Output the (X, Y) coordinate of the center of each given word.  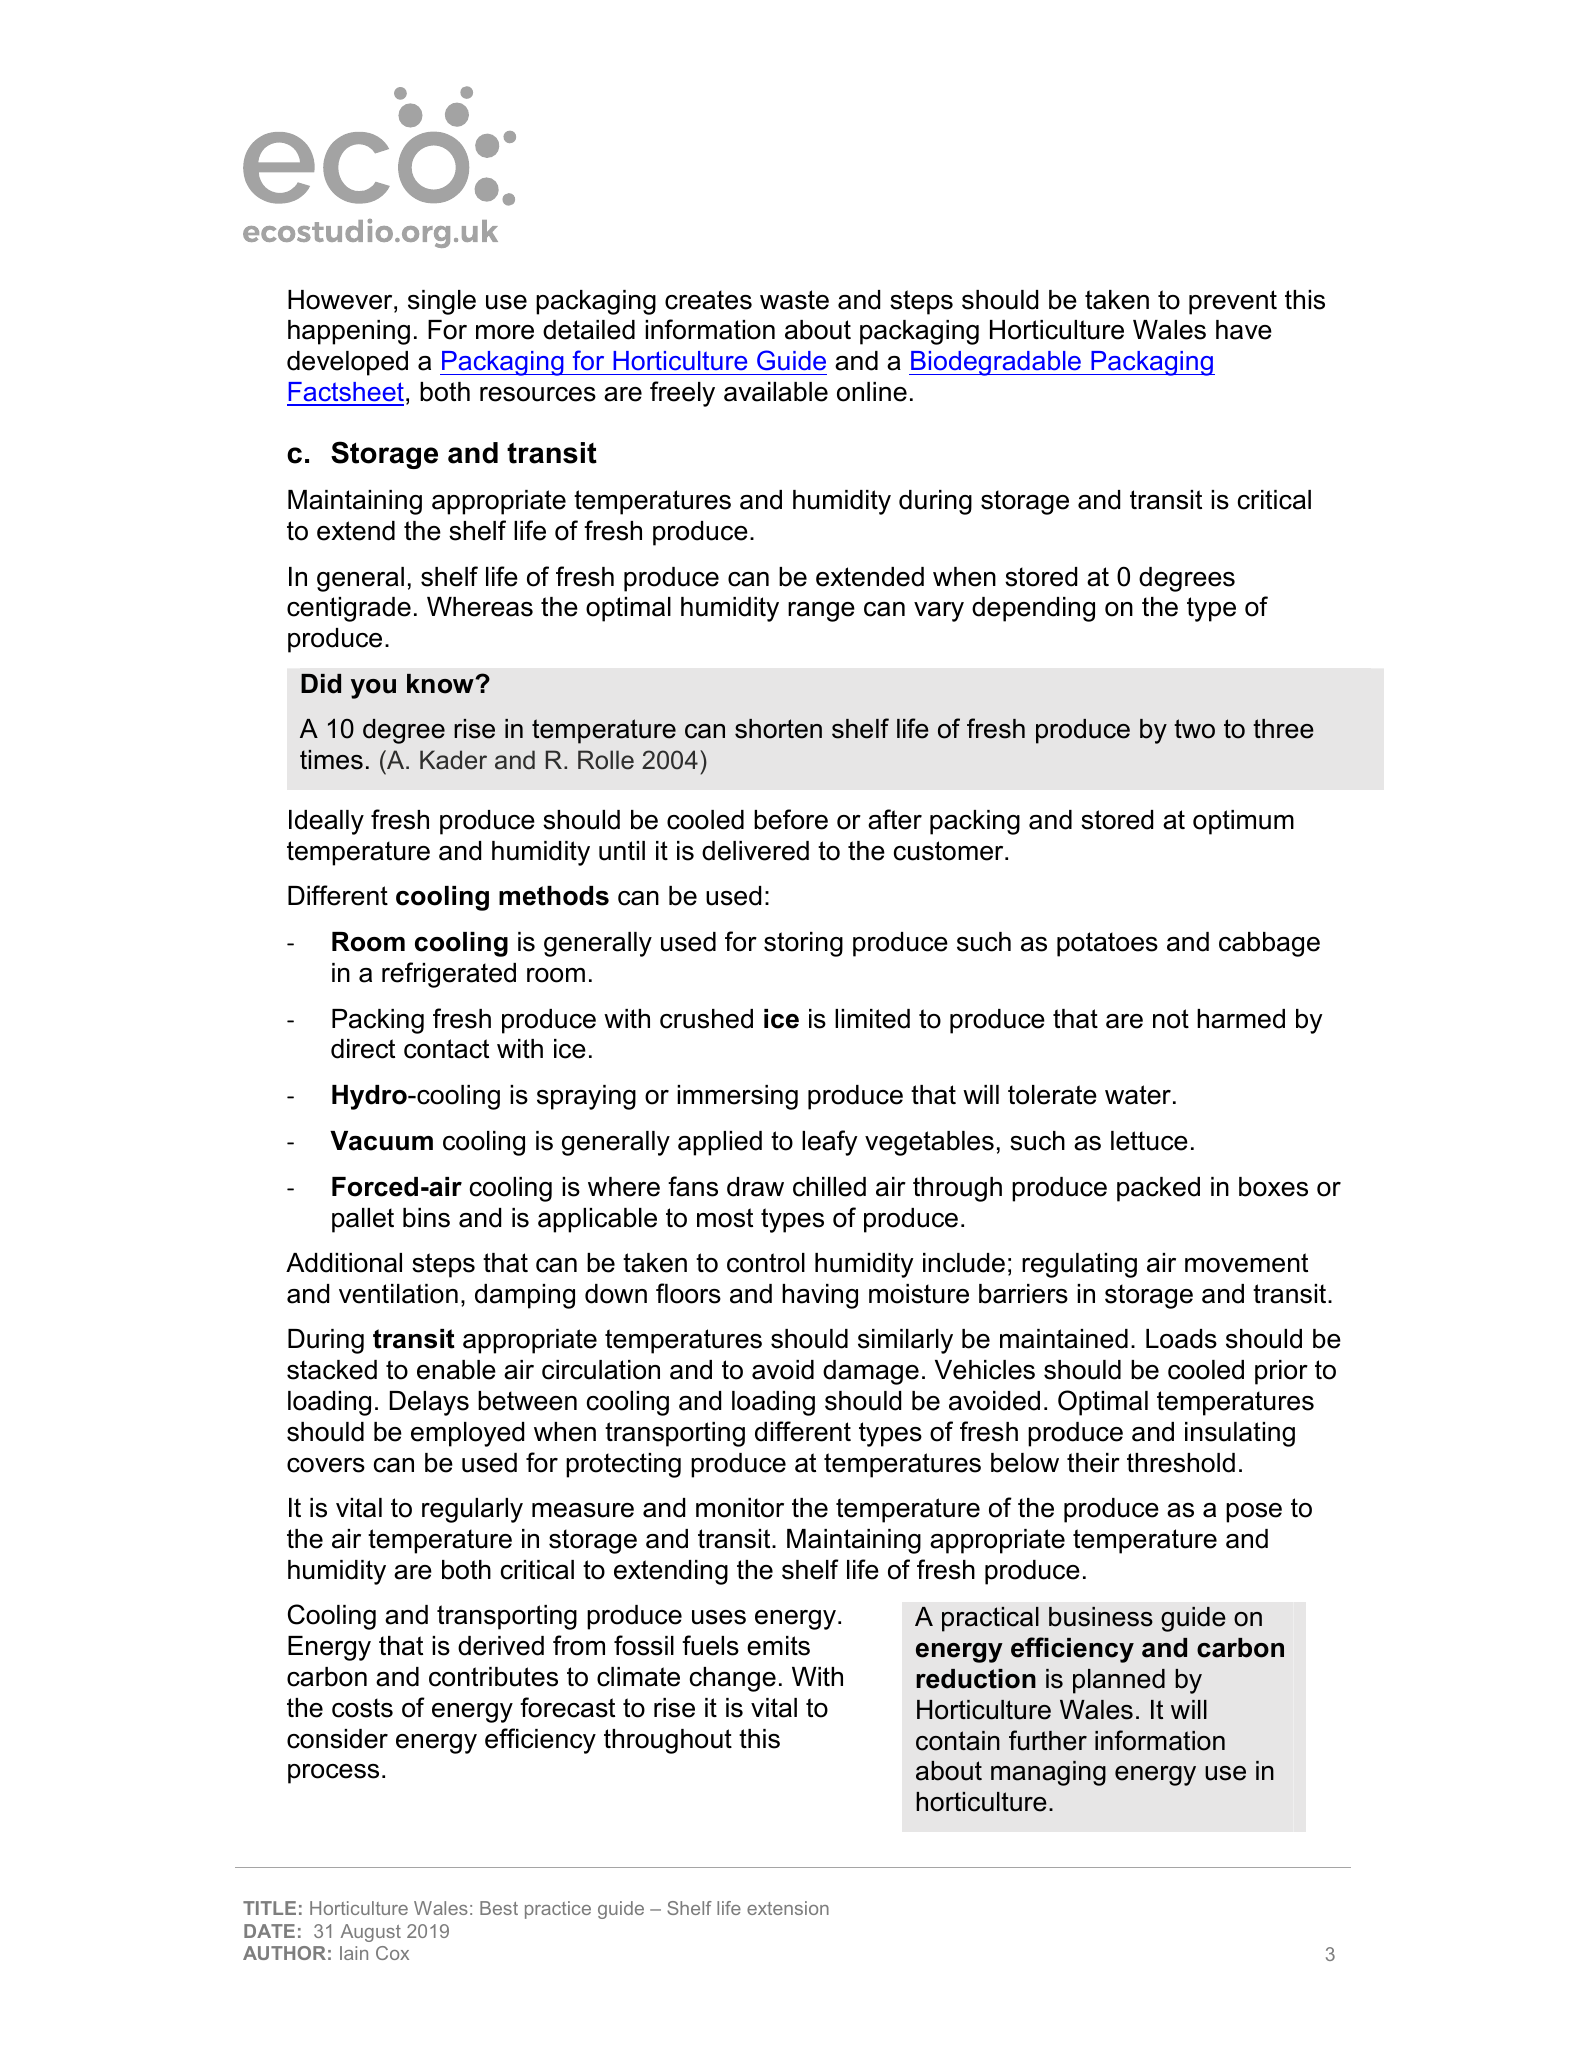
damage (871, 1372)
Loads (1181, 1339)
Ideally (326, 822)
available (776, 392)
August (371, 1933)
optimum (1243, 822)
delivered (755, 851)
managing (1048, 1773)
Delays (429, 1403)
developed (347, 363)
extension (788, 1908)
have (1244, 330)
